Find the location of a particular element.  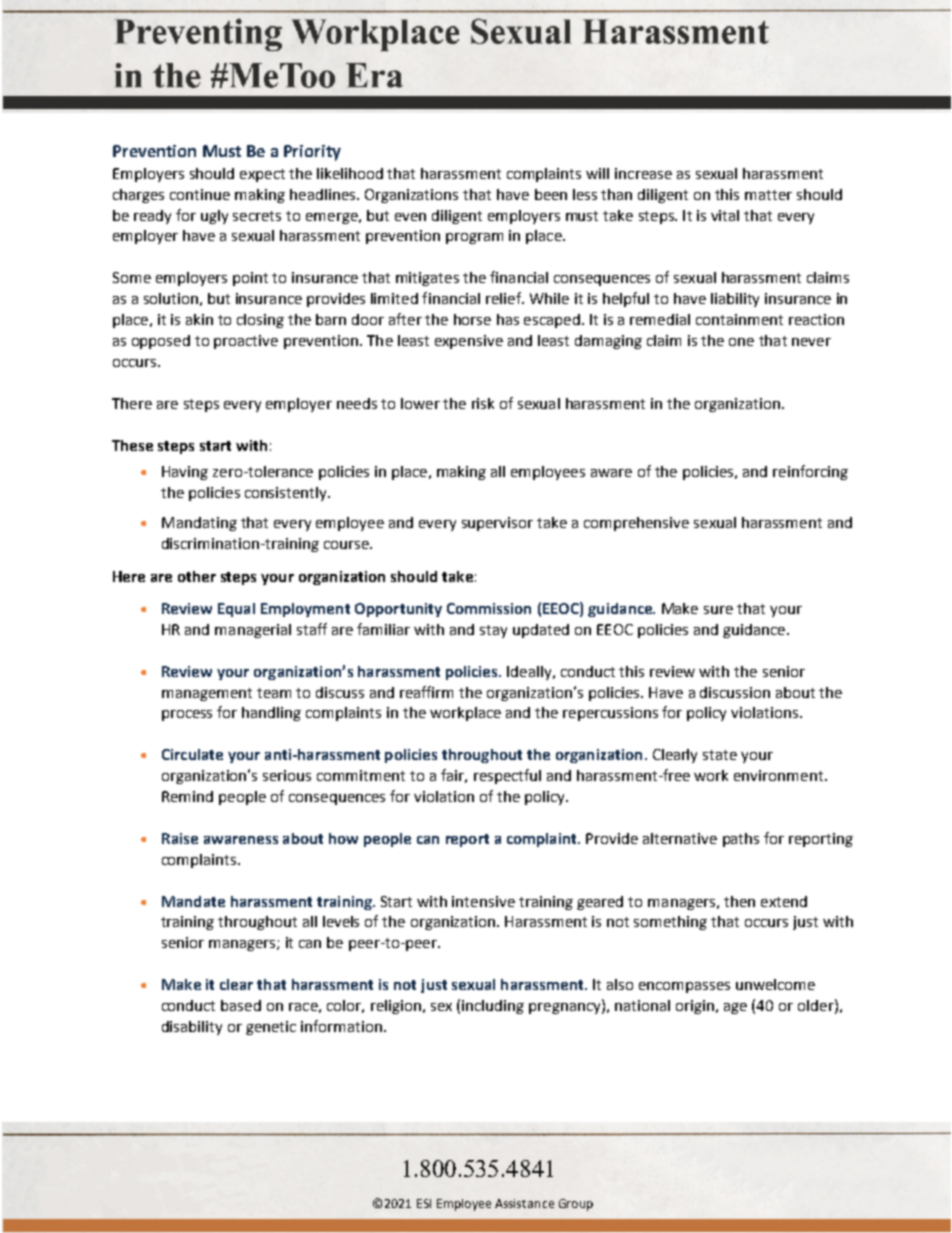

continue is located at coordinates (200, 194).
